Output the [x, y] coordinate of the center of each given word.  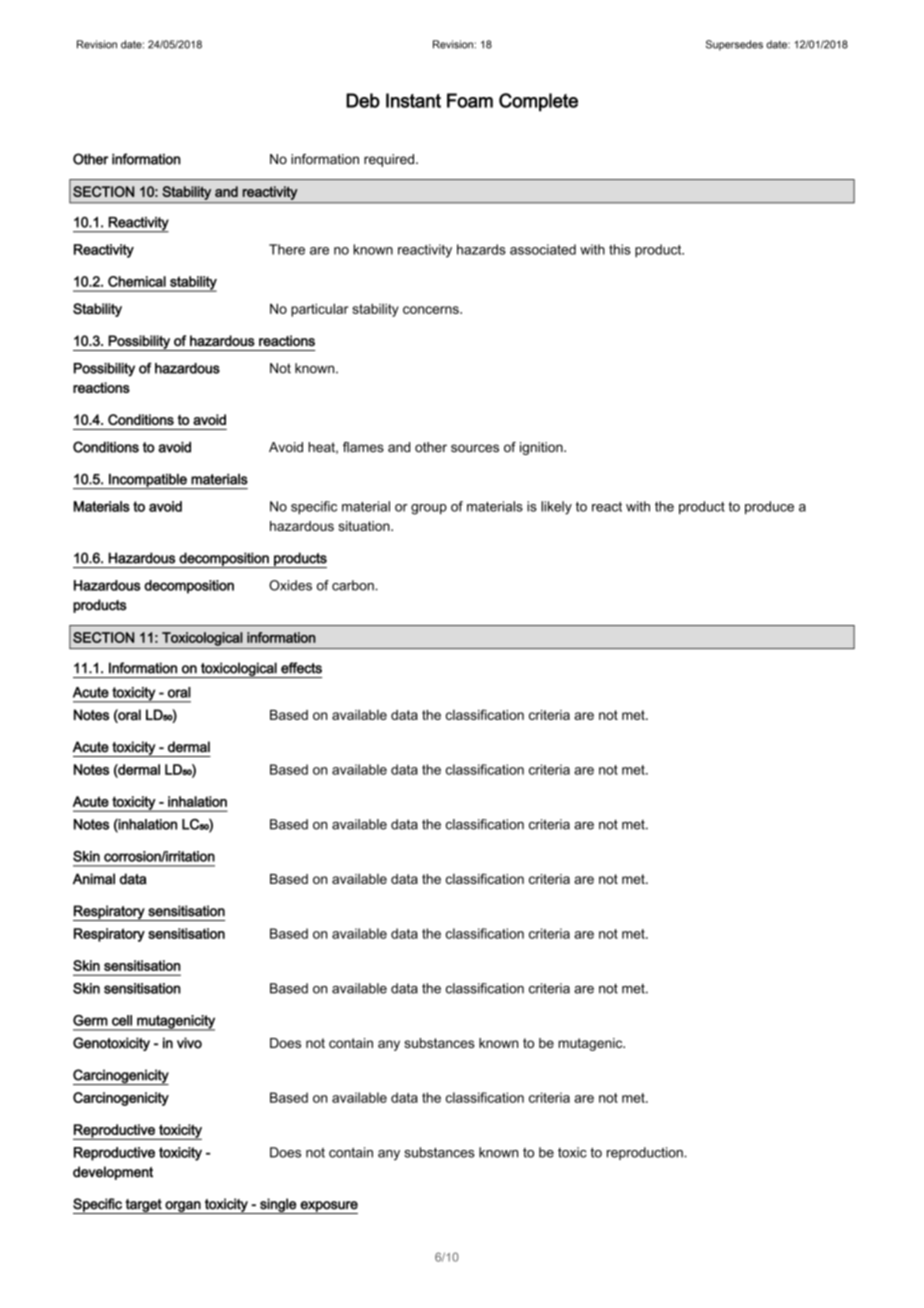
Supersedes [734, 45]
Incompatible [148, 481]
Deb [363, 100]
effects [301, 668]
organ [183, 1207]
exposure [328, 1207]
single [278, 1206]
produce [769, 507]
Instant [413, 100]
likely [556, 508]
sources [475, 448]
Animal [94, 879]
